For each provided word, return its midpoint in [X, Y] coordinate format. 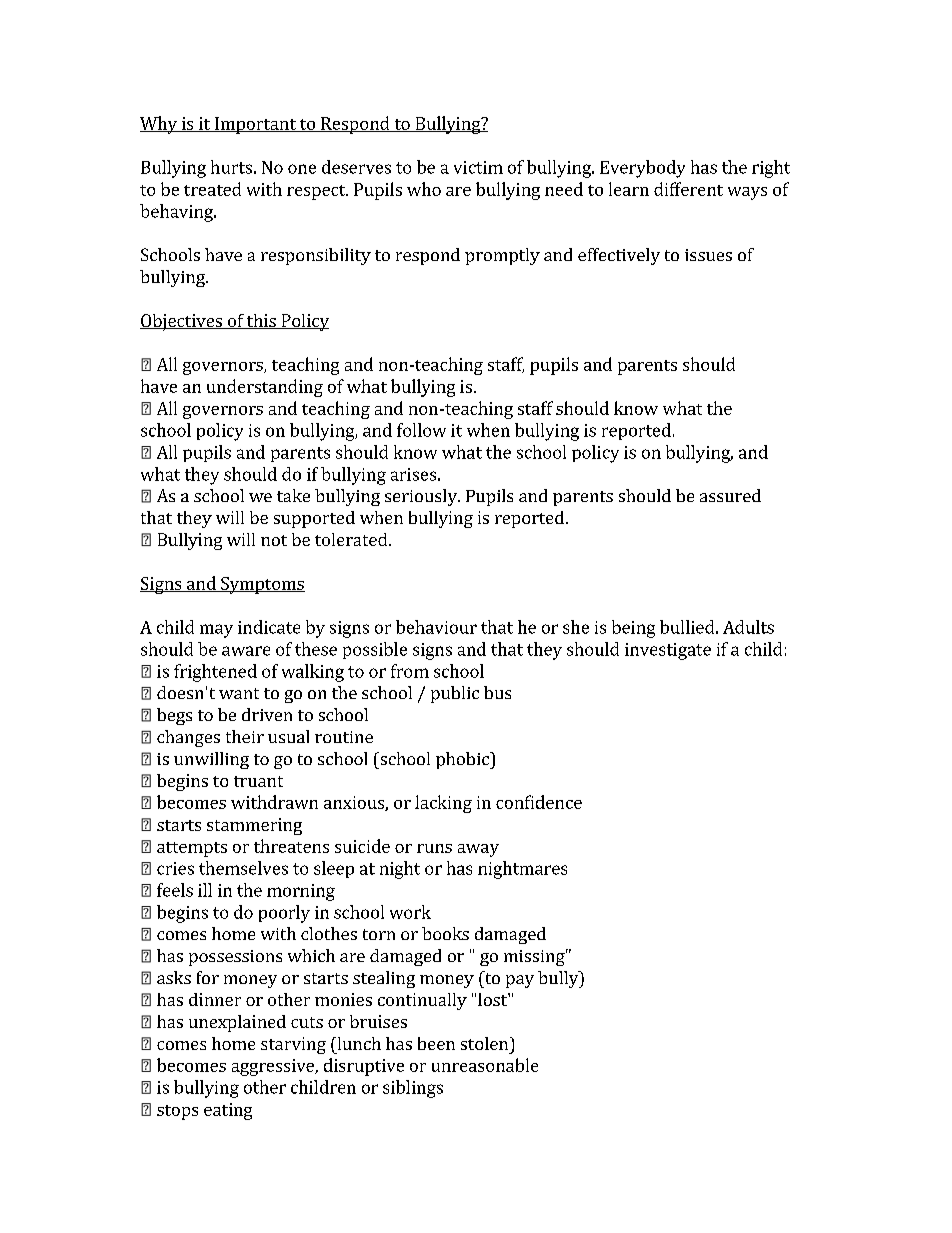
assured [730, 495]
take [293, 495]
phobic [463, 760]
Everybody [642, 169]
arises [413, 474]
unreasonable [485, 1065]
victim [478, 167]
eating [228, 1111]
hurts [231, 167]
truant [258, 781]
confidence [539, 802]
